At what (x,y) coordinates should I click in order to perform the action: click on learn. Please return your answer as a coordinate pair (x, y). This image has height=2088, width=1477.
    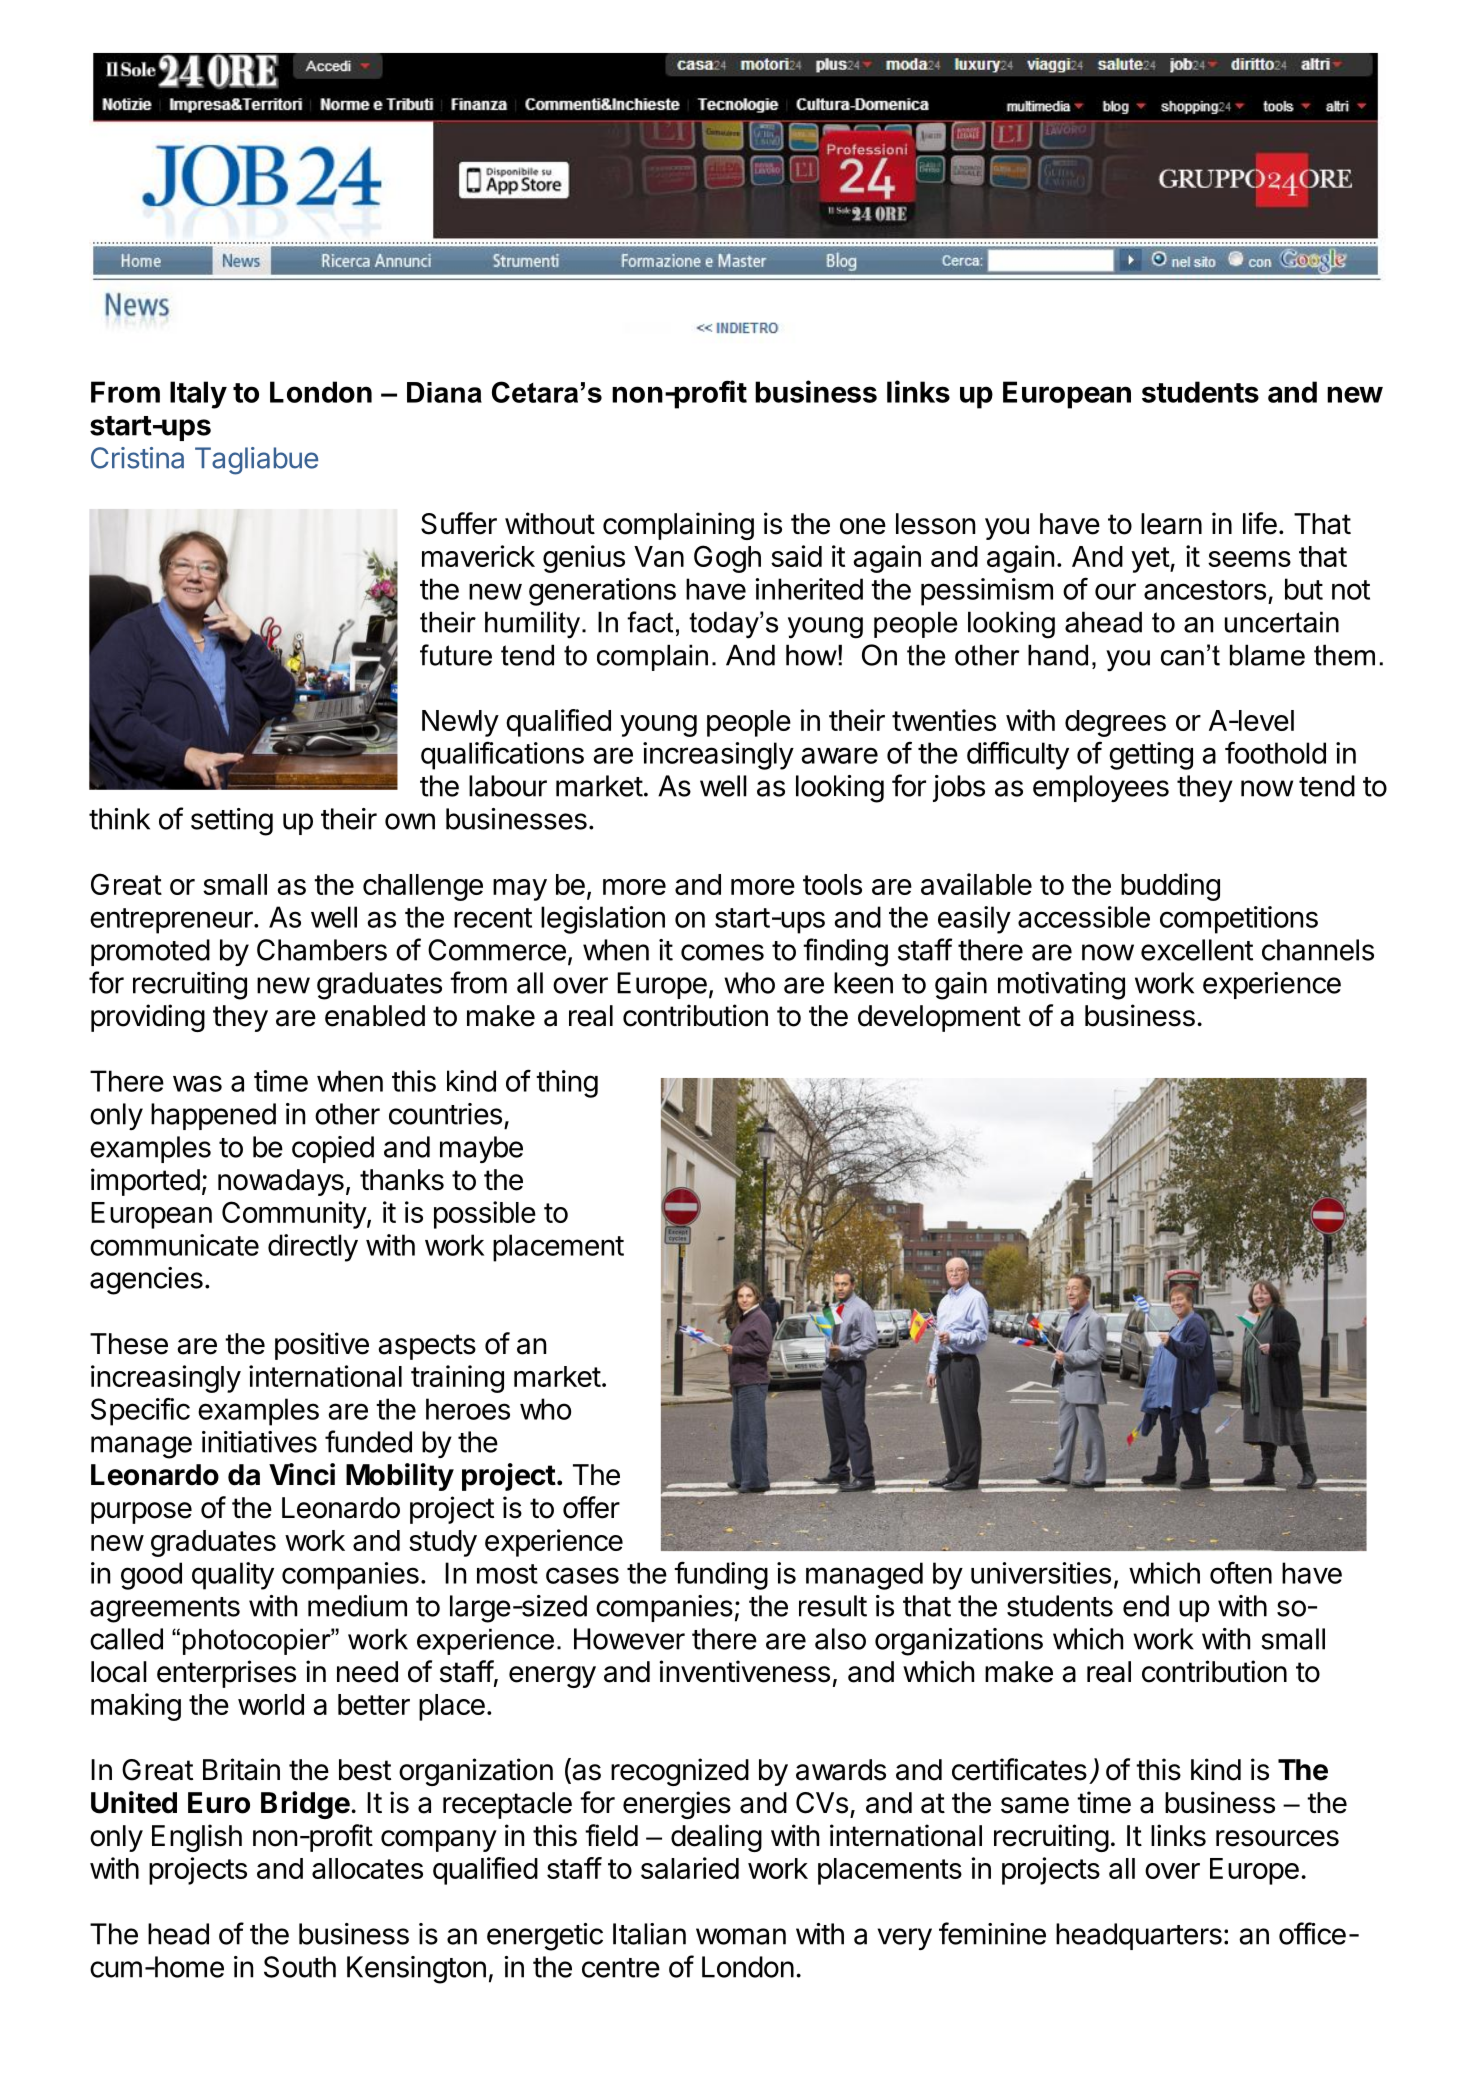
    Looking at the image, I should click on (1171, 524).
